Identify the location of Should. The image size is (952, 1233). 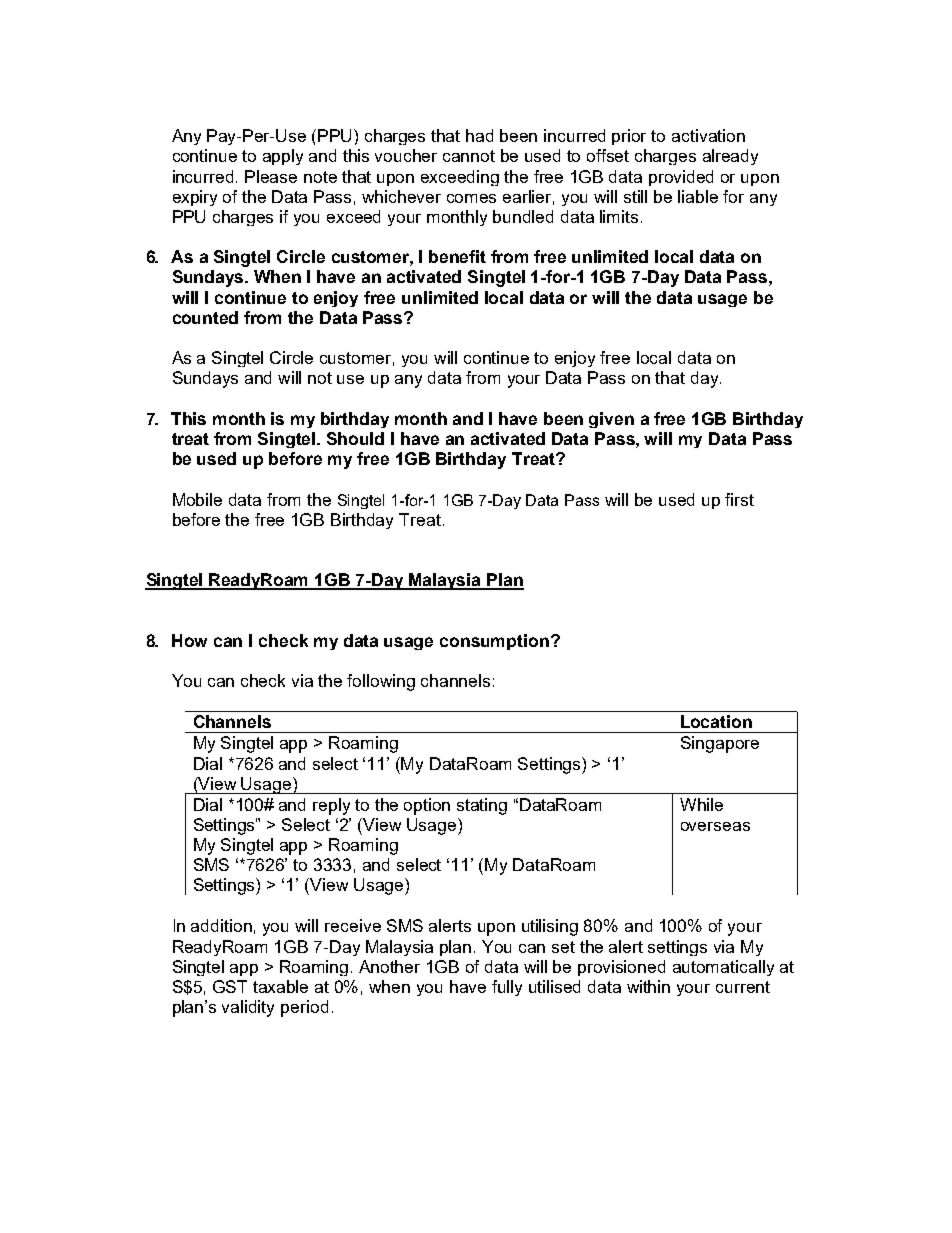
(355, 438).
